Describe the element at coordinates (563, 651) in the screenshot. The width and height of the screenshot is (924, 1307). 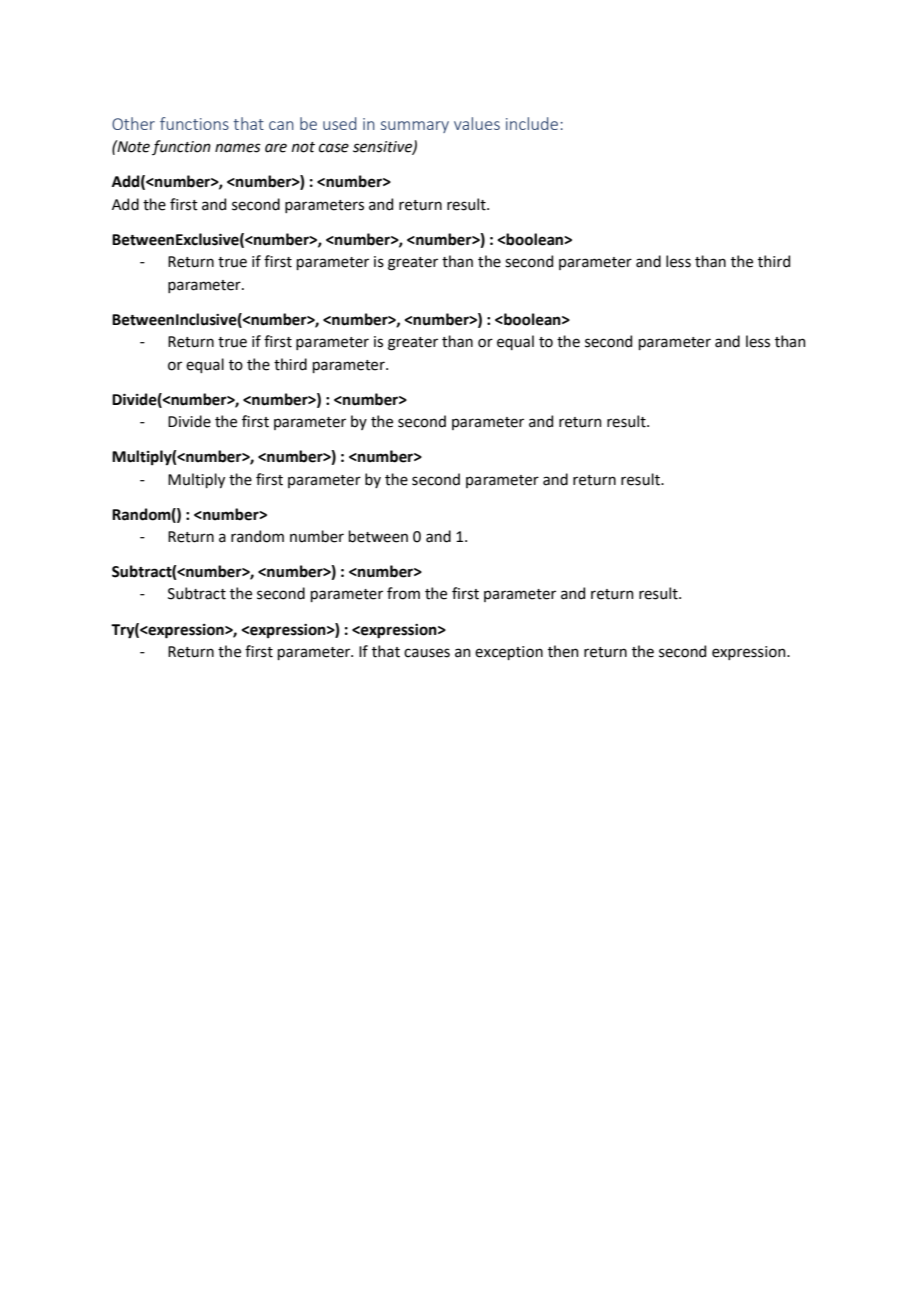
I see `then` at that location.
